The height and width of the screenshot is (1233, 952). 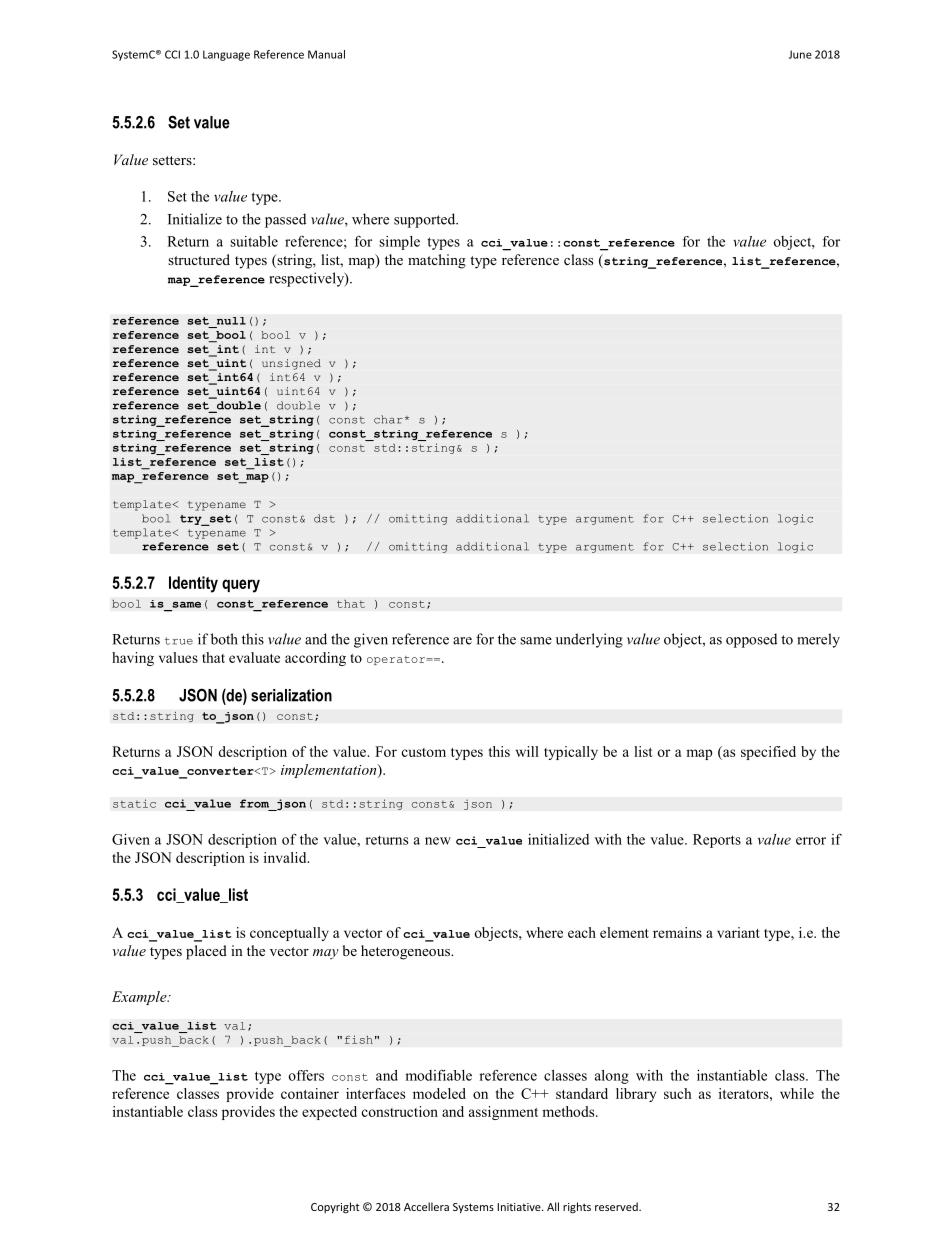 I want to click on Copyright, so click(x=335, y=1208).
